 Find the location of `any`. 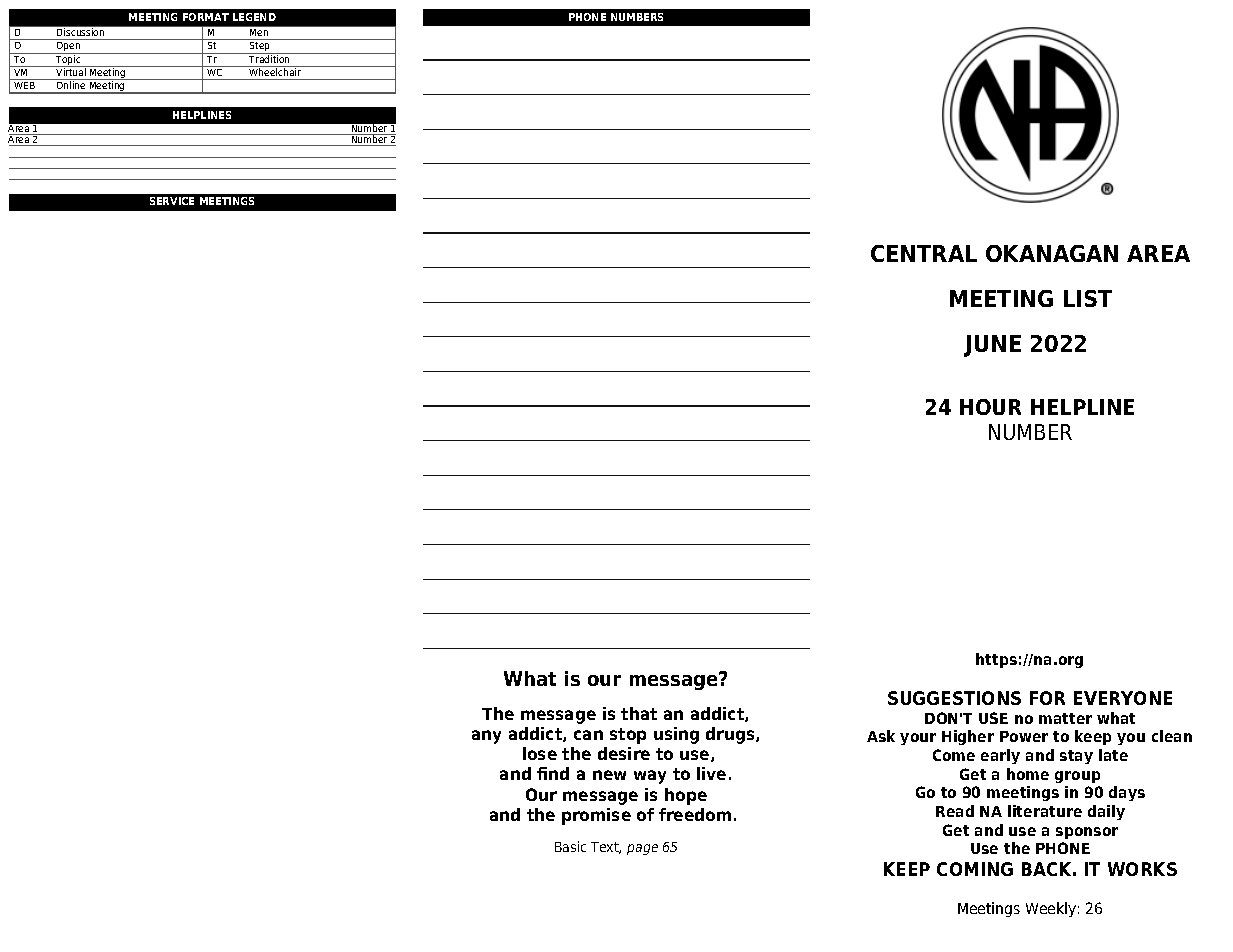

any is located at coordinates (486, 737).
